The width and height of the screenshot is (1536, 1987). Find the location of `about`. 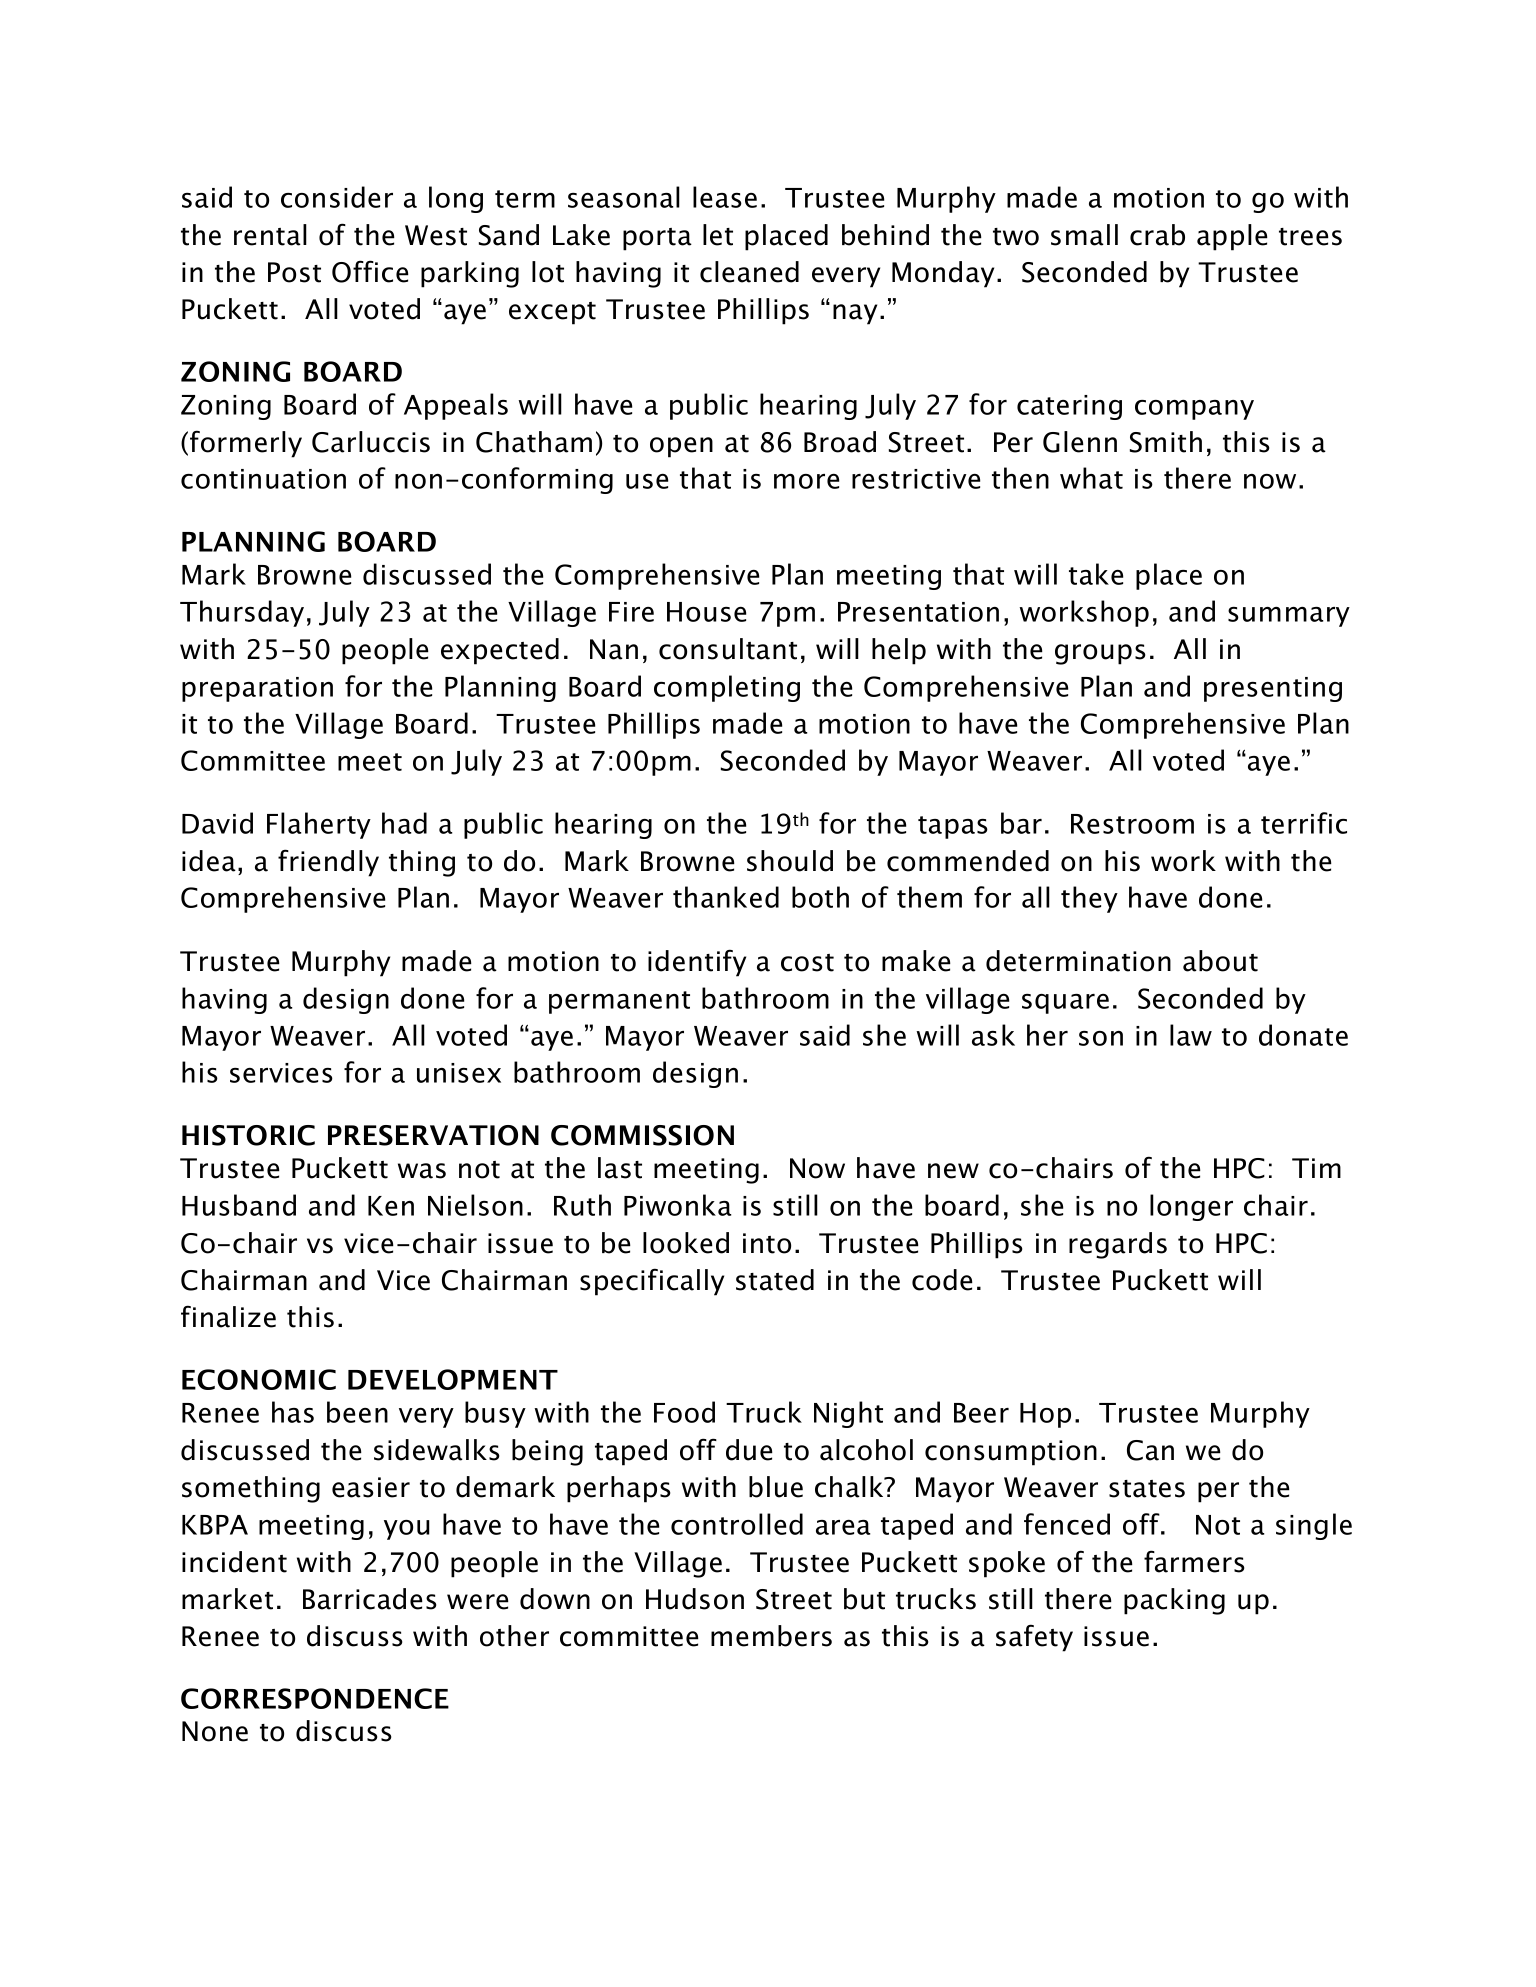

about is located at coordinates (1220, 961).
